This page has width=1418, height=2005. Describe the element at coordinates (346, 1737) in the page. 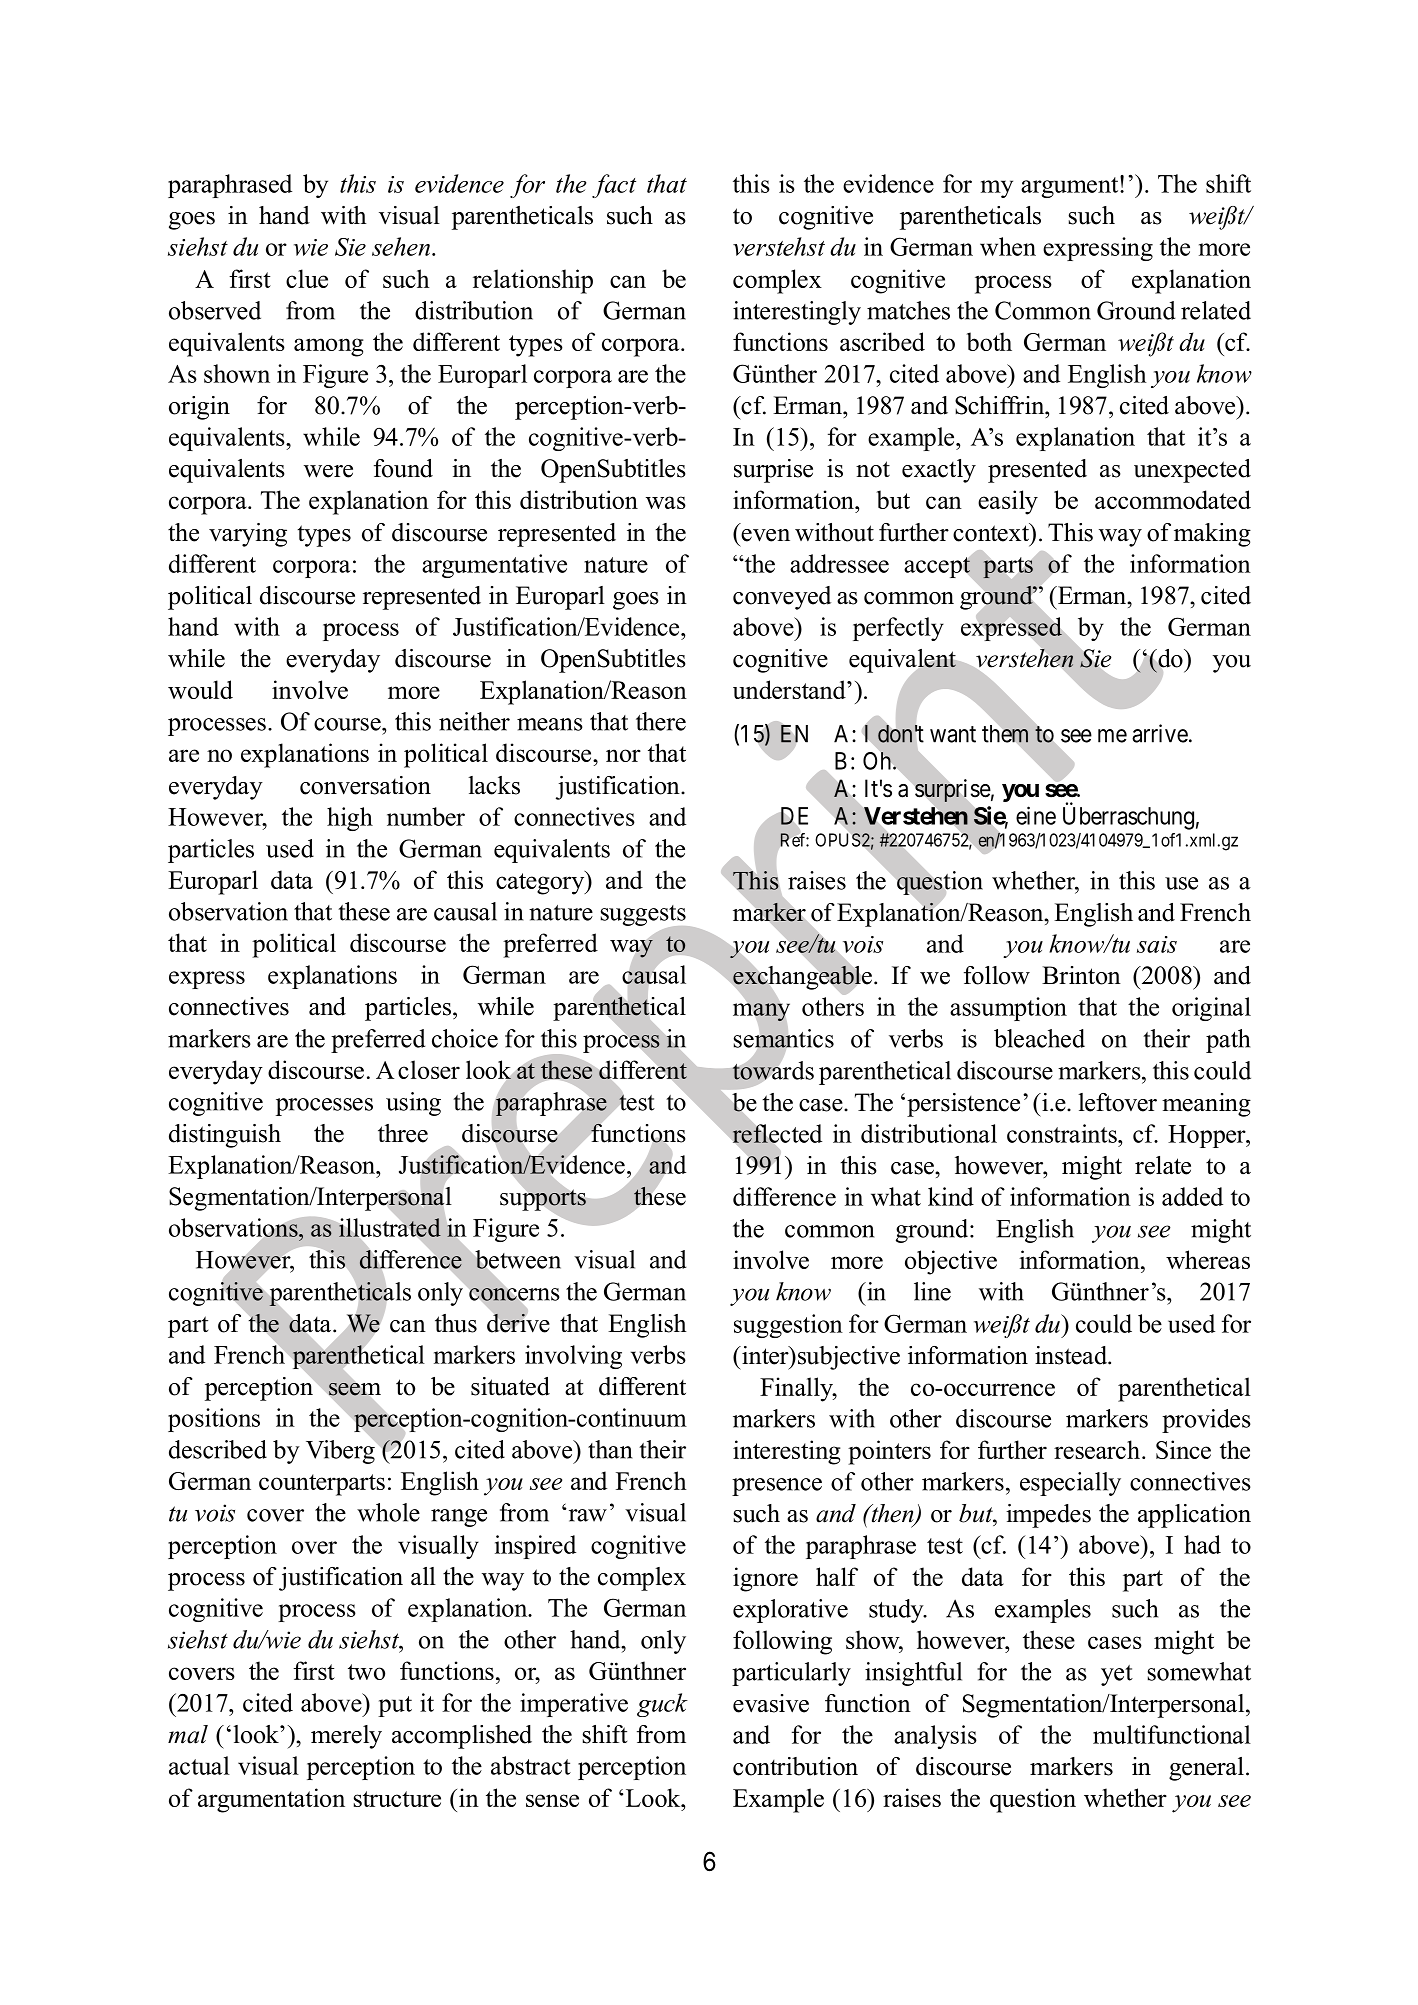

I see `merely` at that location.
